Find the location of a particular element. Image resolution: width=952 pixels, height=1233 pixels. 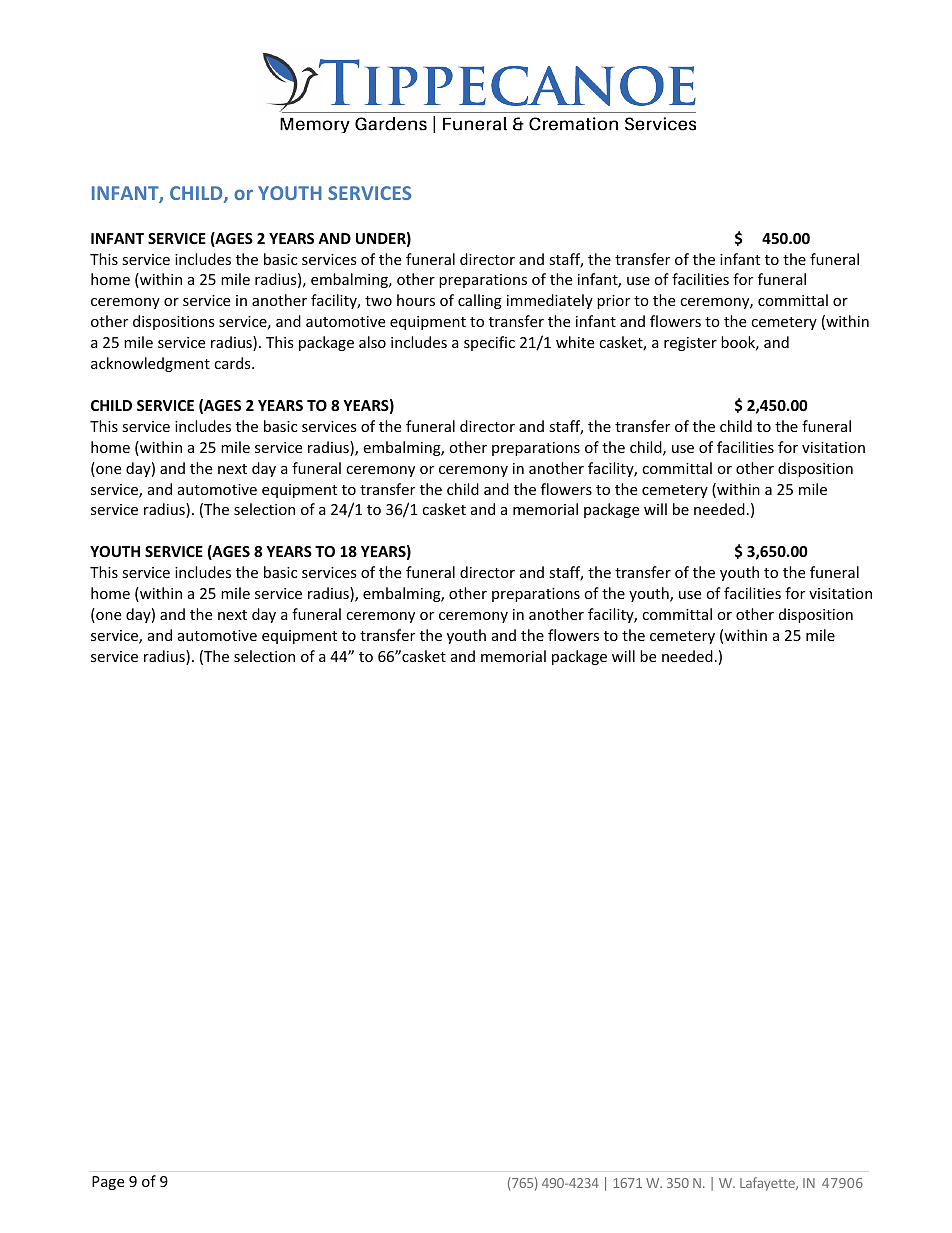

immediately is located at coordinates (550, 301).
